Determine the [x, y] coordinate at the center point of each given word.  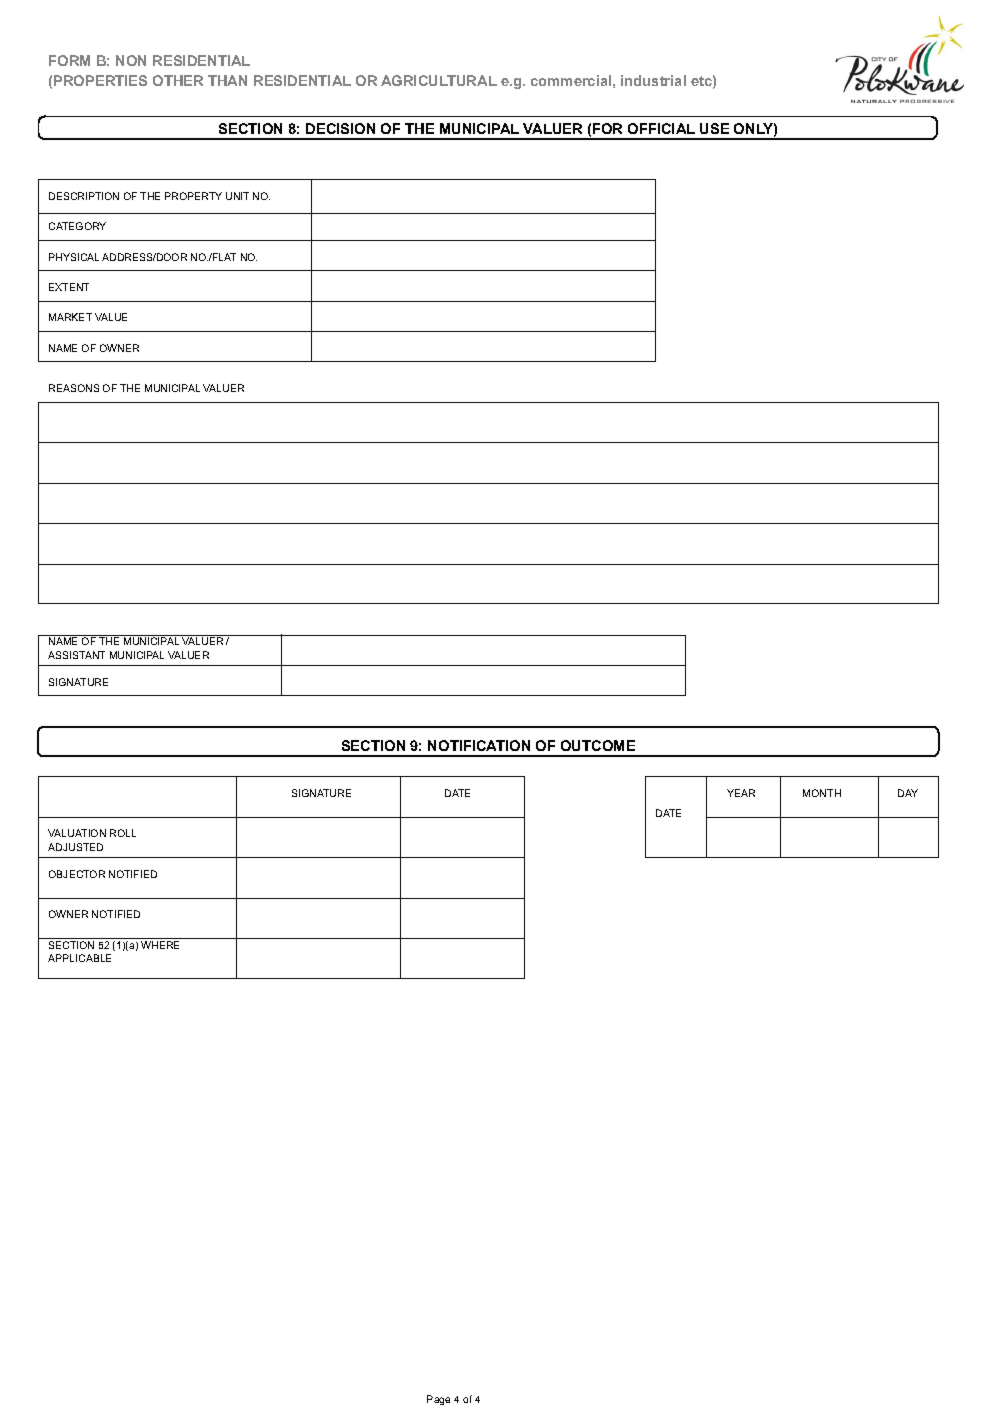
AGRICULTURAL [439, 80]
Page [438, 1400]
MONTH [822, 793]
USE [714, 128]
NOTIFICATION [479, 745]
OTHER [178, 80]
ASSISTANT [76, 655]
